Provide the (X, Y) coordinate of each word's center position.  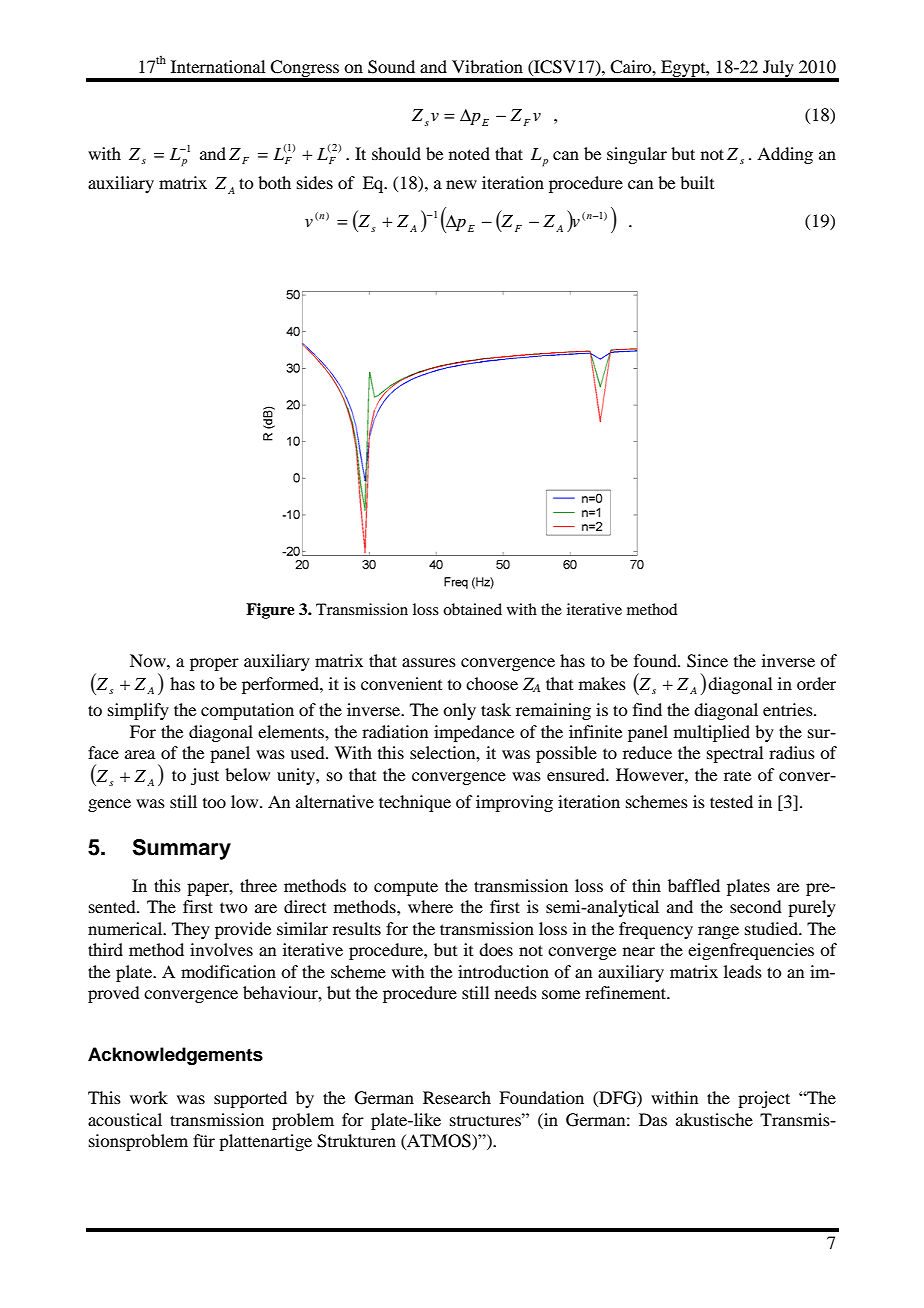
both (274, 182)
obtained (472, 609)
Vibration (487, 66)
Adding (785, 155)
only (459, 711)
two (234, 907)
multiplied (712, 733)
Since (707, 661)
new (461, 184)
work (149, 1097)
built (697, 182)
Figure (270, 611)
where (430, 906)
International (218, 66)
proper (214, 664)
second (756, 906)
